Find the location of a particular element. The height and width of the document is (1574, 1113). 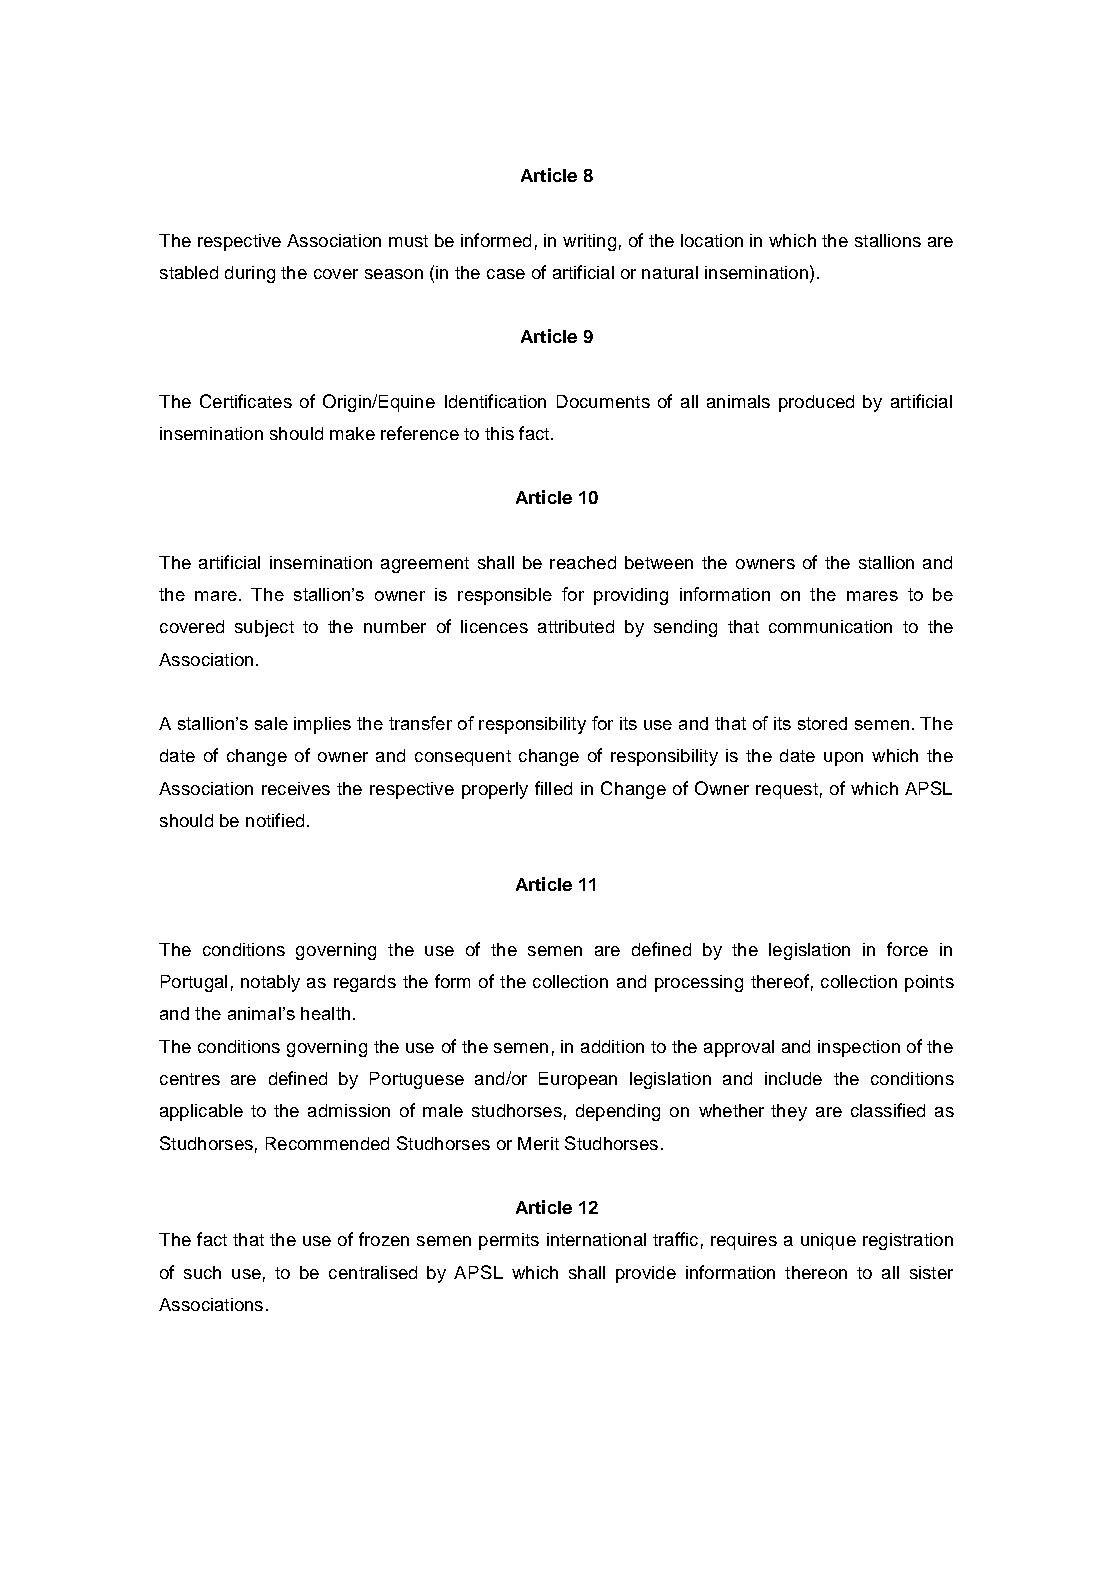

international is located at coordinates (596, 1239).
